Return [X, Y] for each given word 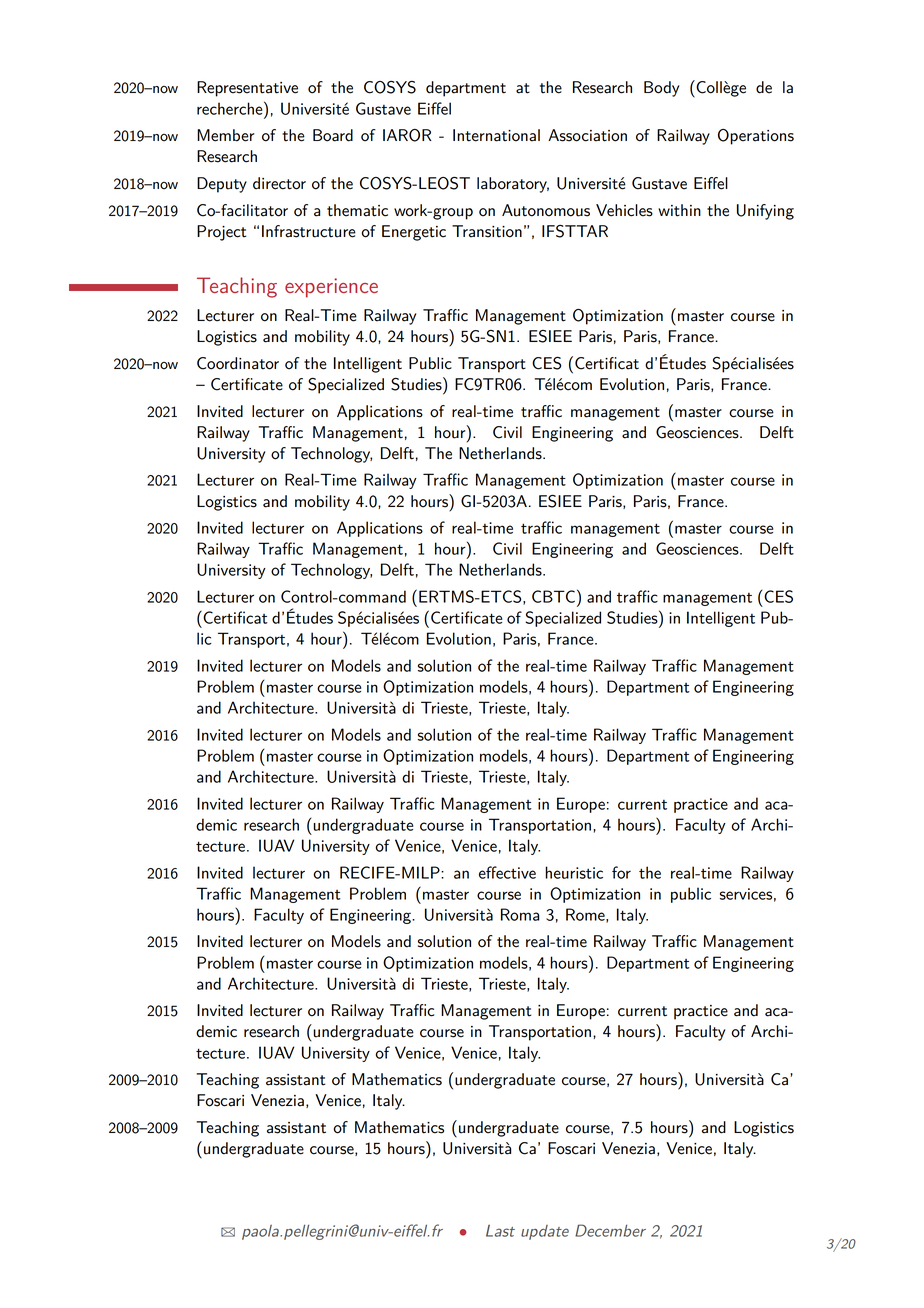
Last [500, 1231]
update [545, 1232]
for [621, 872]
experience [331, 288]
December [610, 1230]
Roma [520, 914]
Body [661, 89]
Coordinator [238, 363]
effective [507, 872]
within [679, 210]
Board [333, 135]
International [496, 135]
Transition [487, 231]
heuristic [574, 872]
